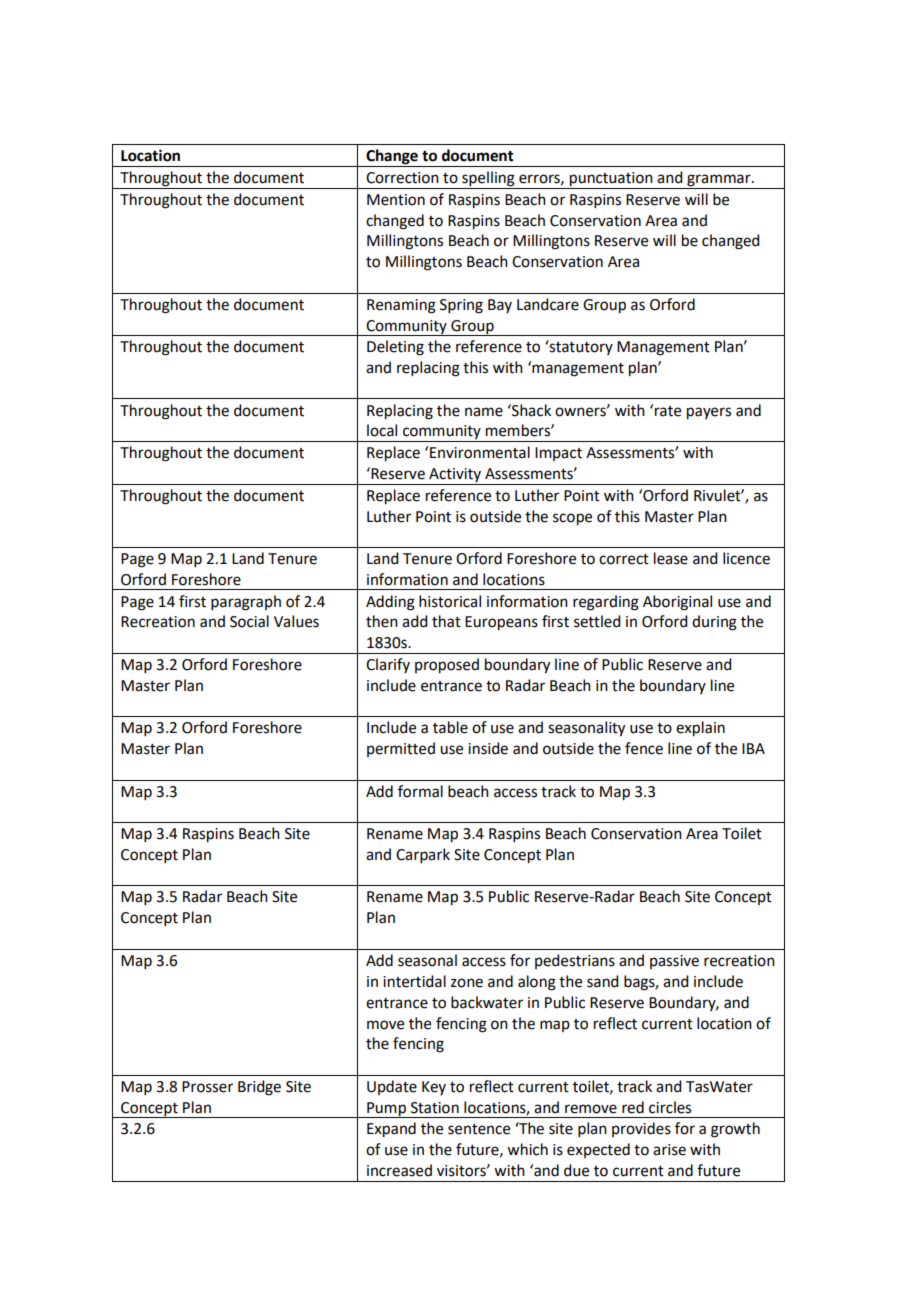 Image resolution: width=924 pixels, height=1308 pixels. Describe the element at coordinates (259, 1088) in the screenshot. I see `Bridge` at that location.
